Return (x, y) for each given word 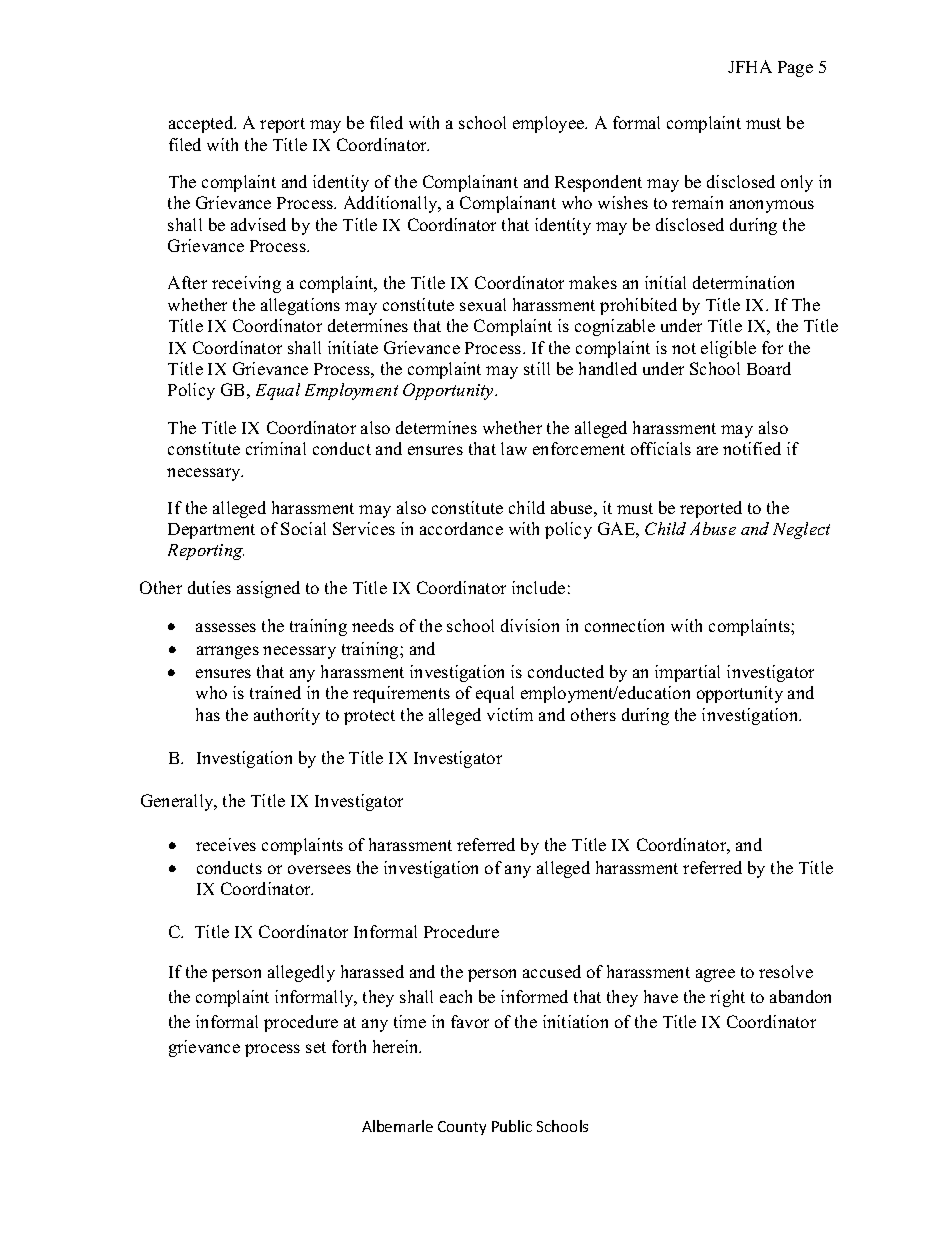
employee (550, 124)
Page (795, 69)
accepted (202, 124)
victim (510, 714)
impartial (687, 673)
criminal (276, 448)
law (514, 448)
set (316, 1047)
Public (512, 1126)
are (707, 450)
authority (287, 716)
